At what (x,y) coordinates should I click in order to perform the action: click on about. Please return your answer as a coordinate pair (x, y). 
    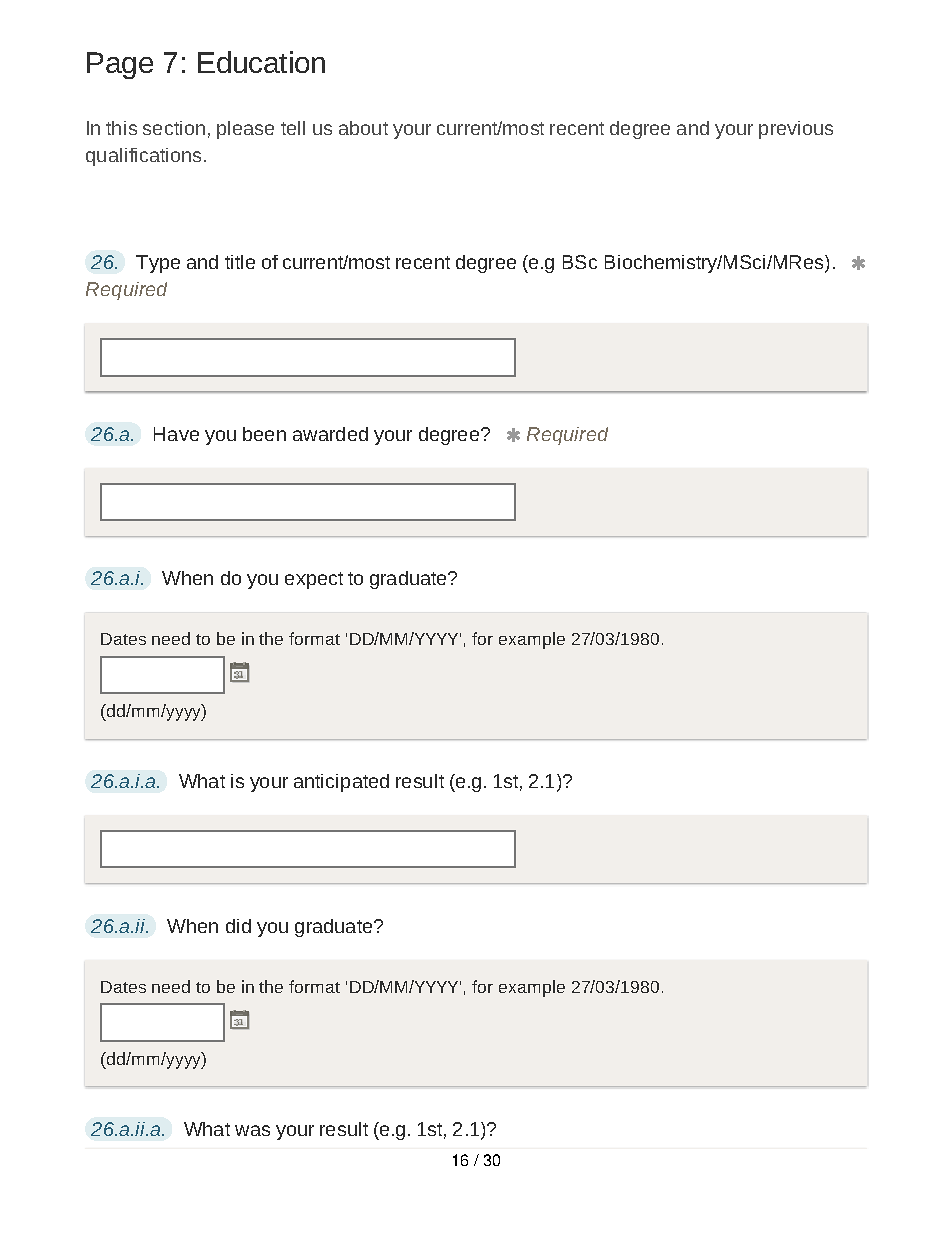
    Looking at the image, I should click on (363, 128).
